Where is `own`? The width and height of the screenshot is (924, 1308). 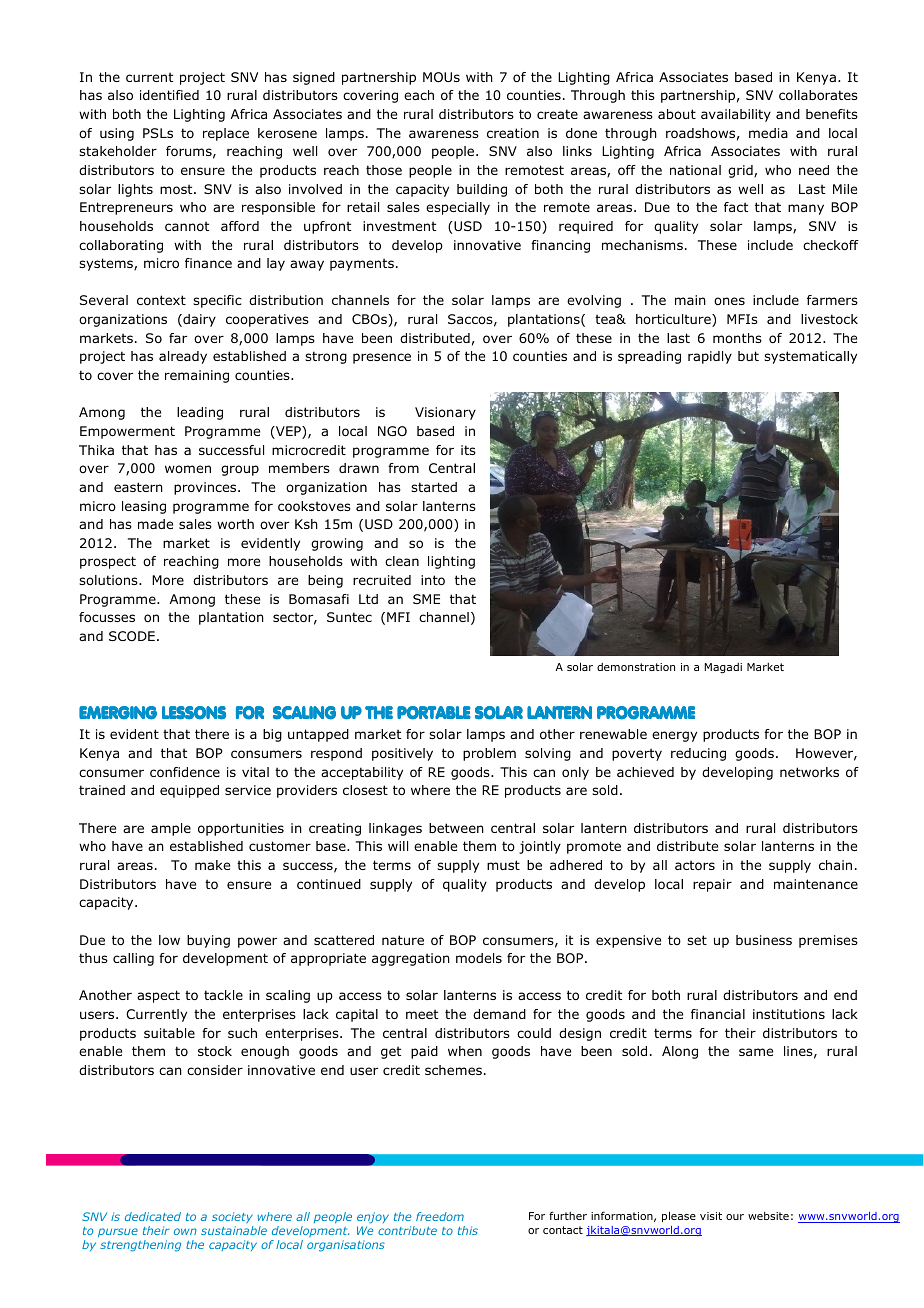
own is located at coordinates (185, 1231).
